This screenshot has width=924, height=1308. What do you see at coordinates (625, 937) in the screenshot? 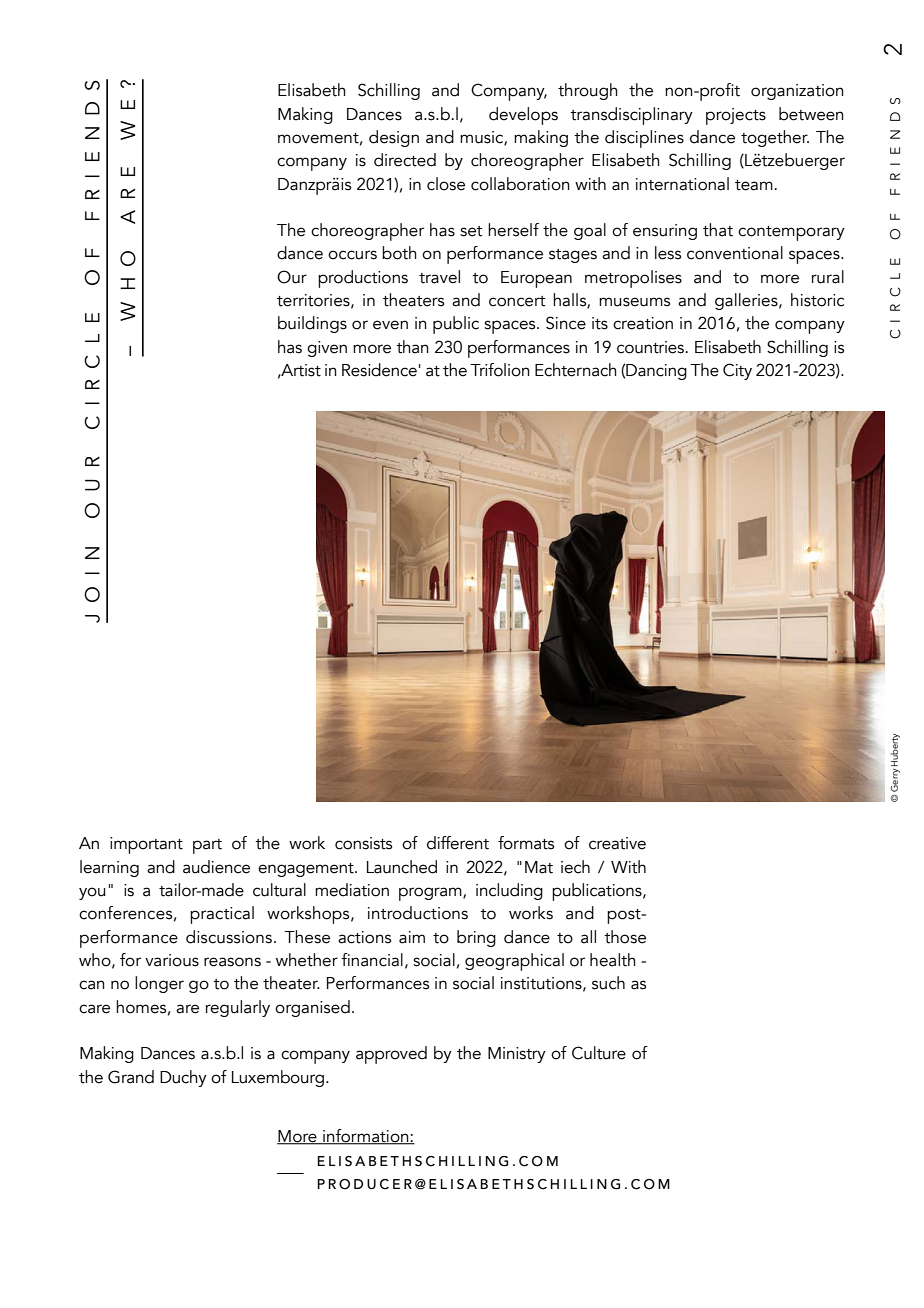
I see `those` at bounding box center [625, 937].
